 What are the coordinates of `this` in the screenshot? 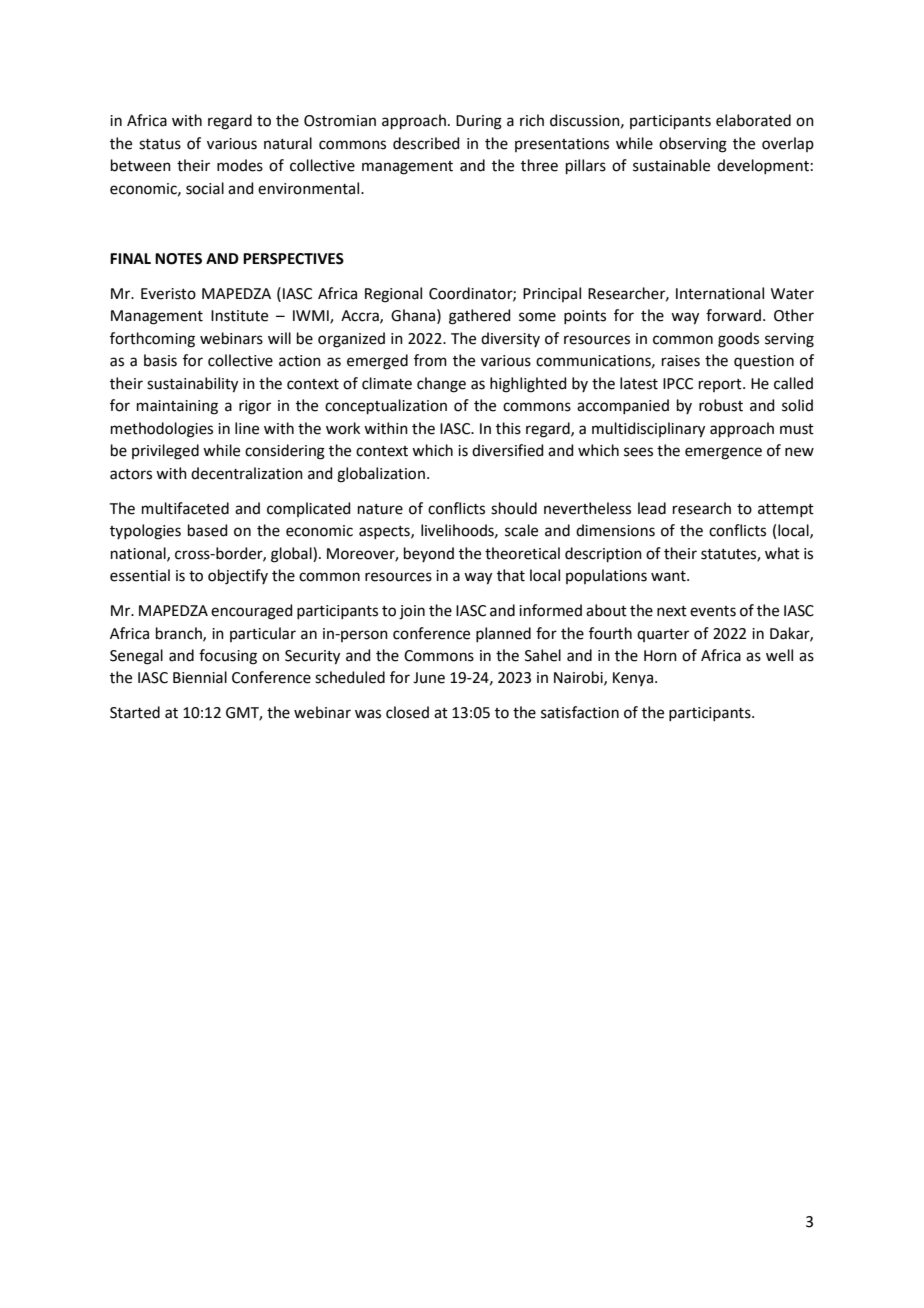 It's located at (508, 428).
